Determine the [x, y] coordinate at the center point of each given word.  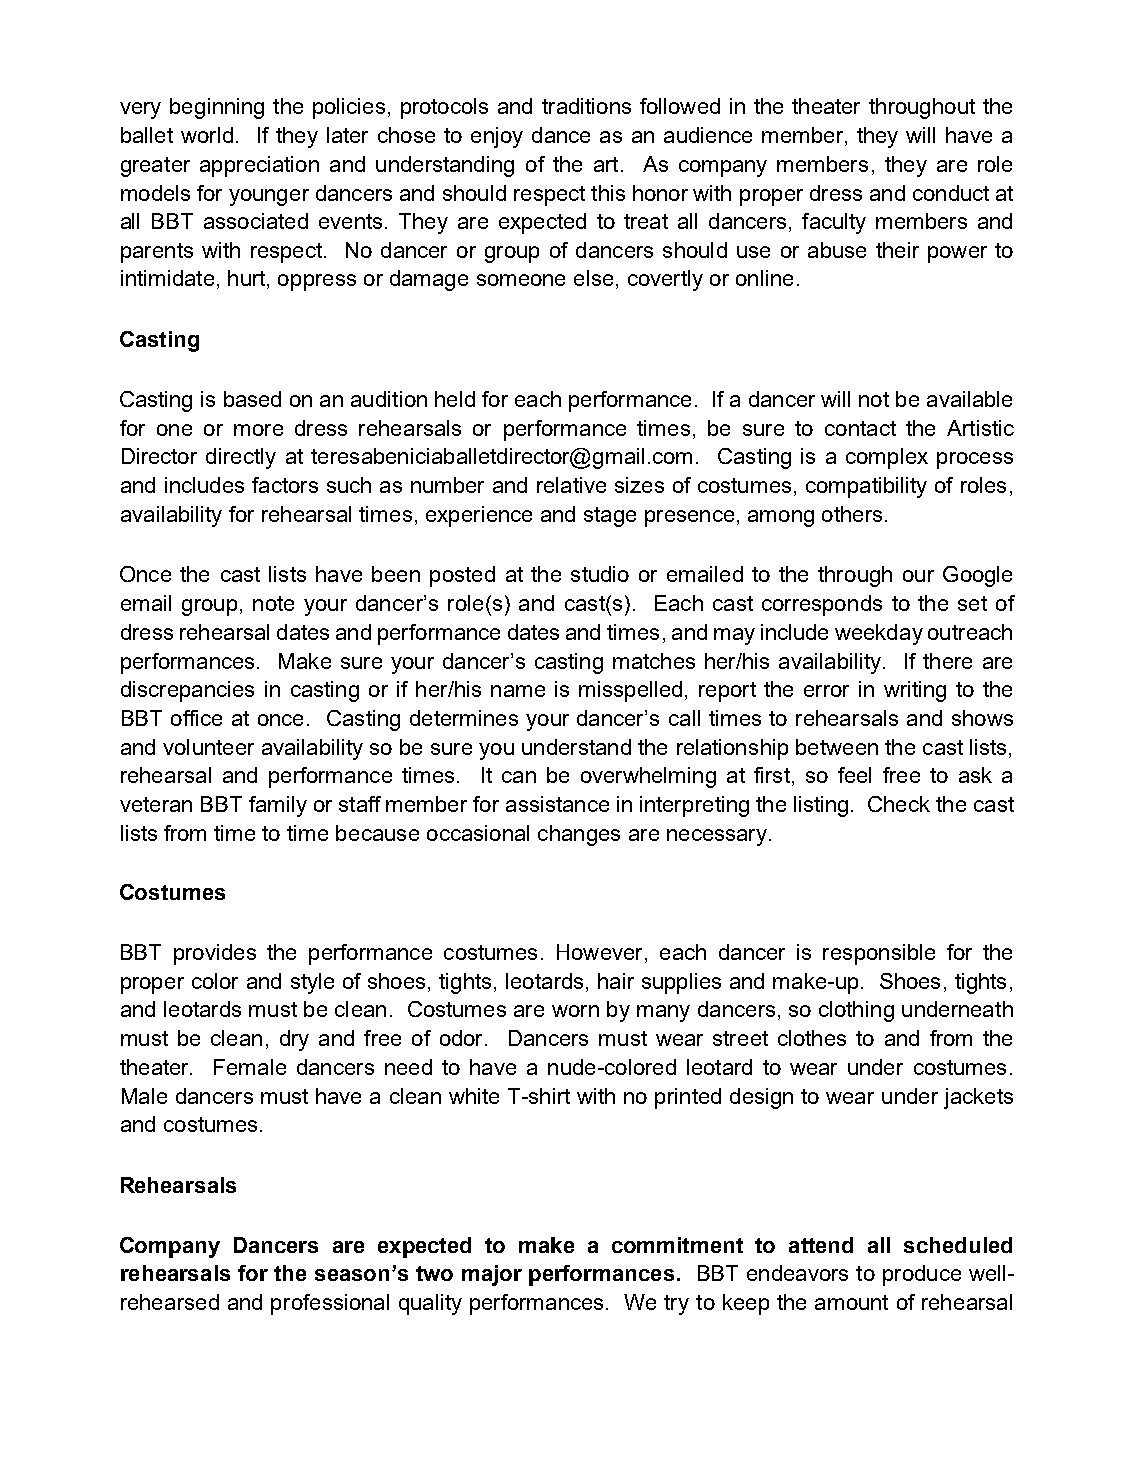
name [518, 691]
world [207, 135]
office [196, 718]
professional [330, 1304]
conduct [951, 193]
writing [915, 691]
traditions [586, 106]
